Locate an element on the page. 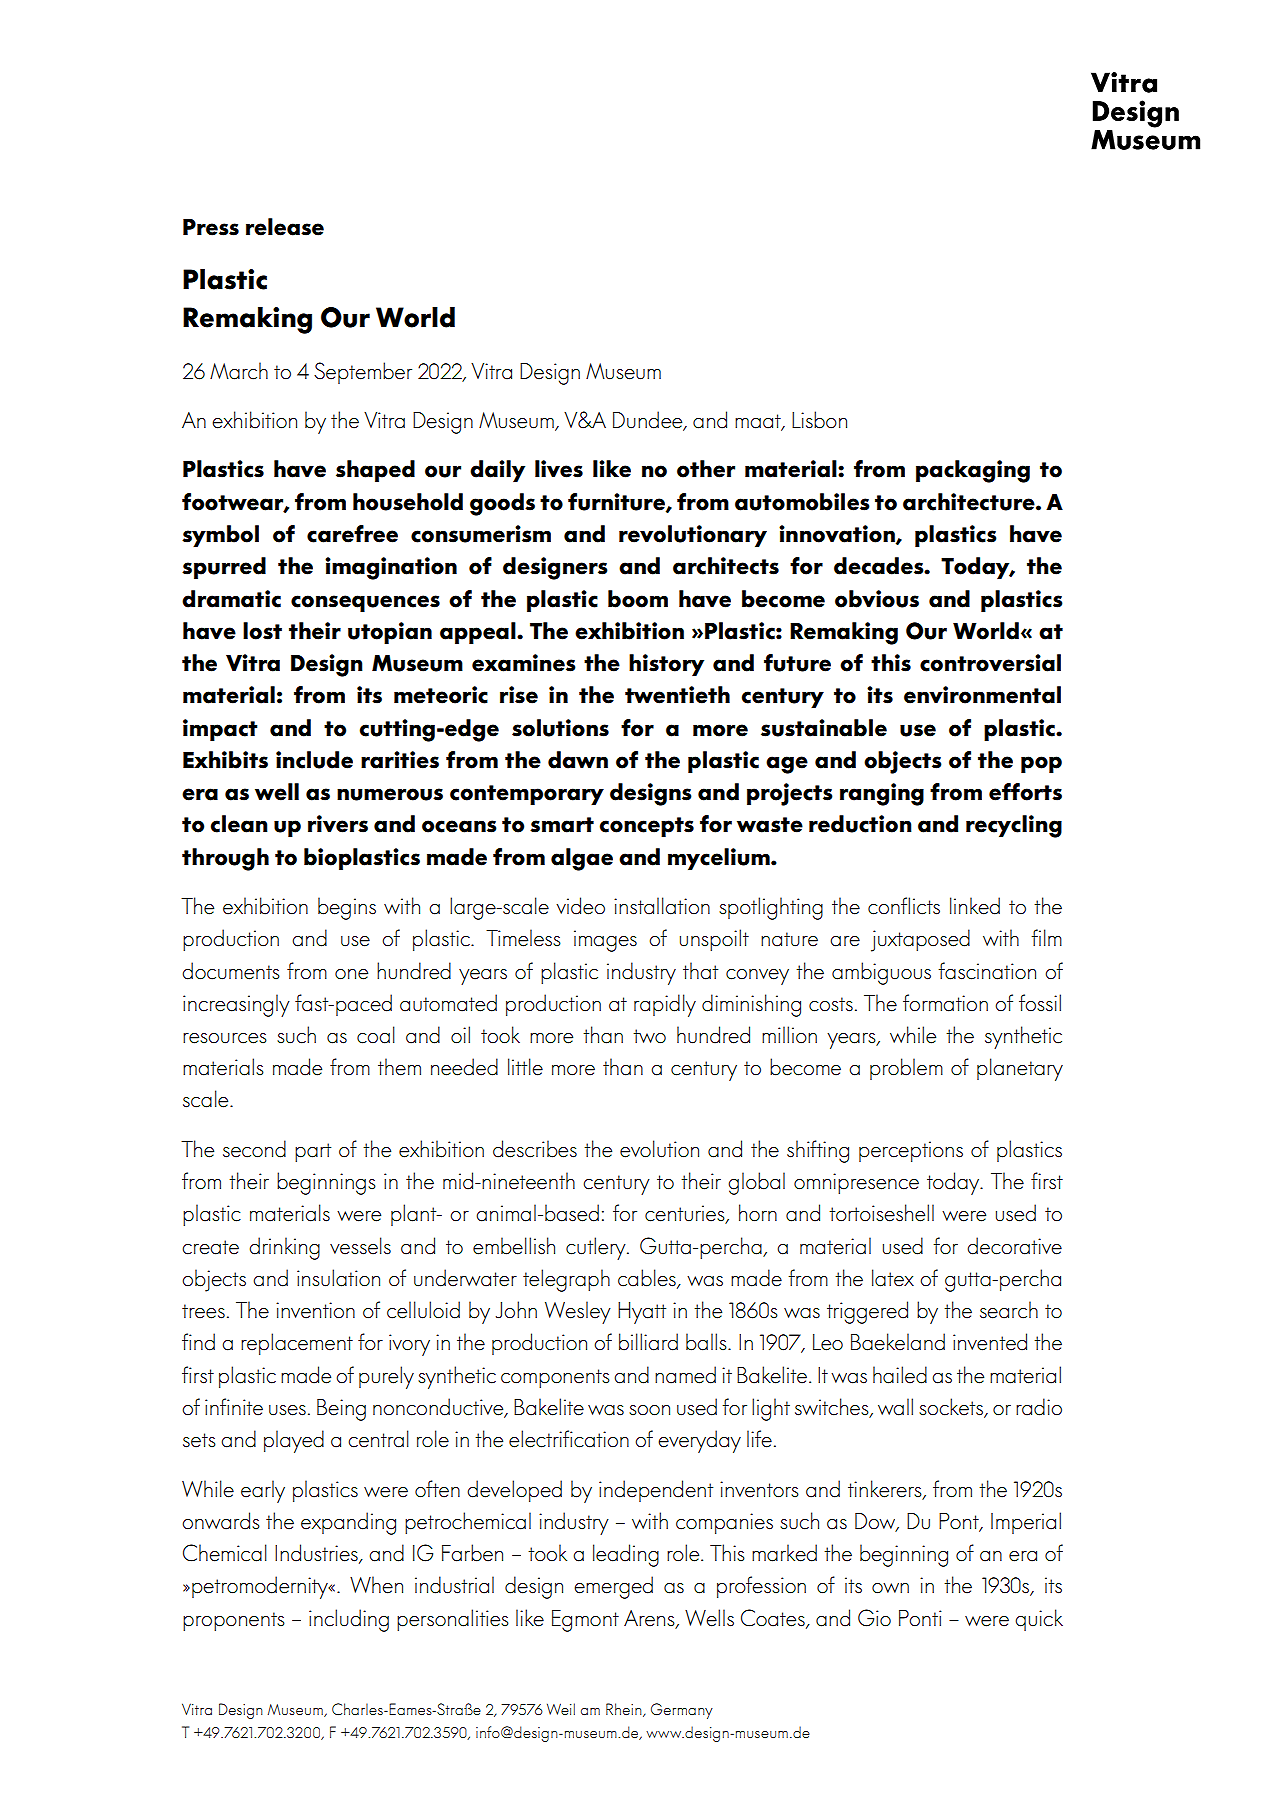  Lisbon is located at coordinates (819, 420).
